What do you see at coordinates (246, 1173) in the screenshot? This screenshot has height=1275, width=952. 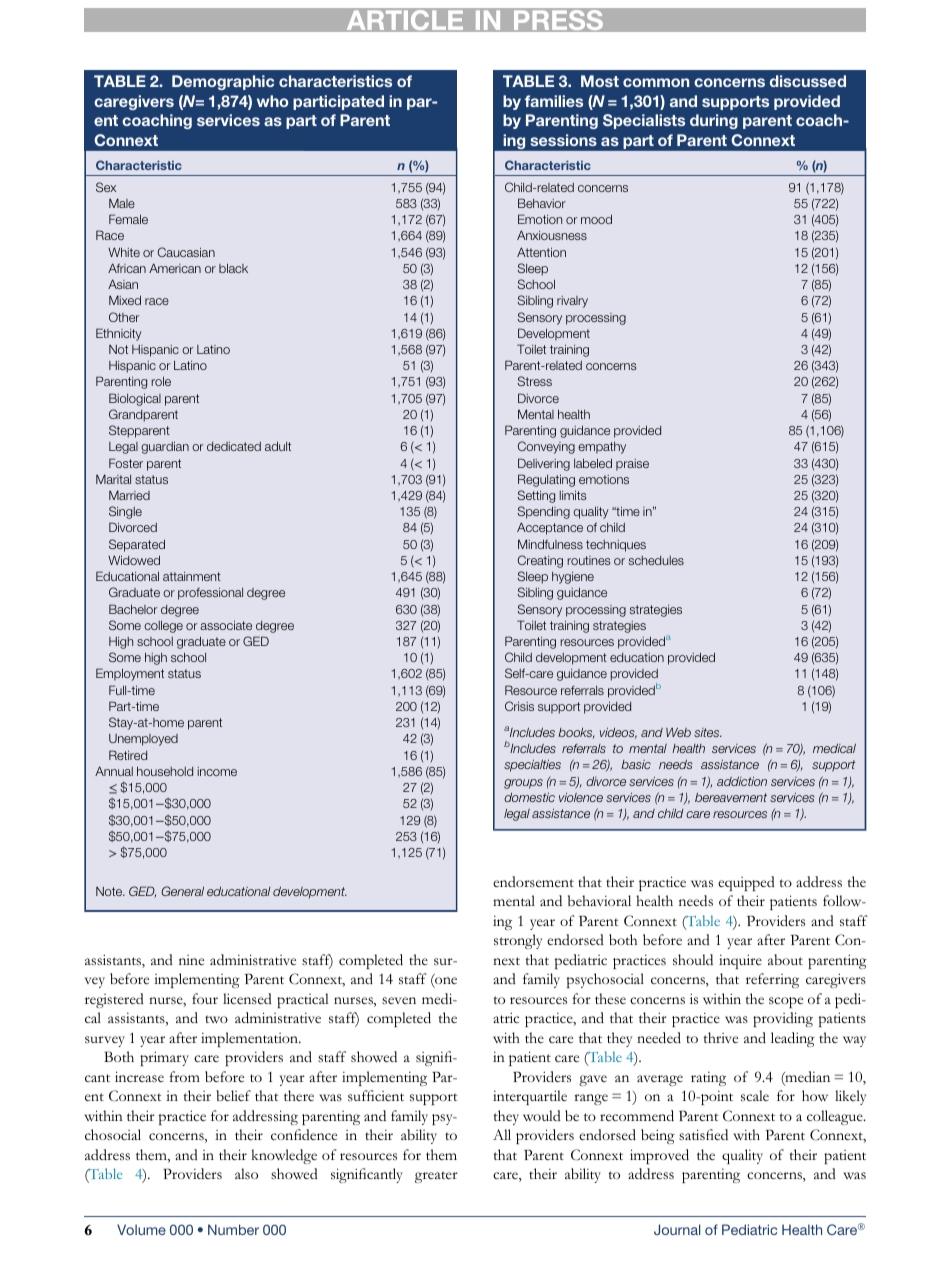 I see `also` at bounding box center [246, 1173].
